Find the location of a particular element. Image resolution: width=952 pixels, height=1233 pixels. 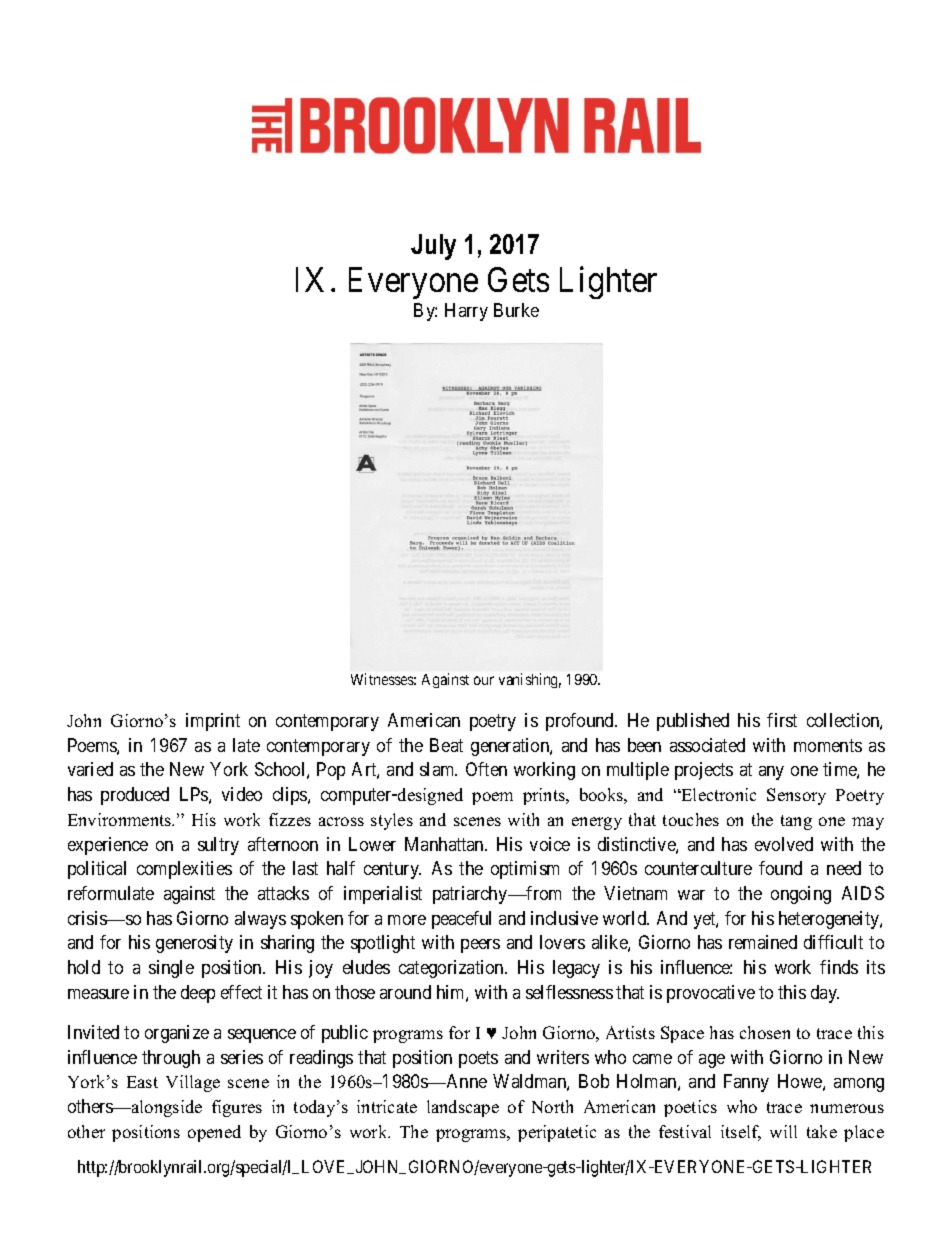

complexities is located at coordinates (184, 870).
